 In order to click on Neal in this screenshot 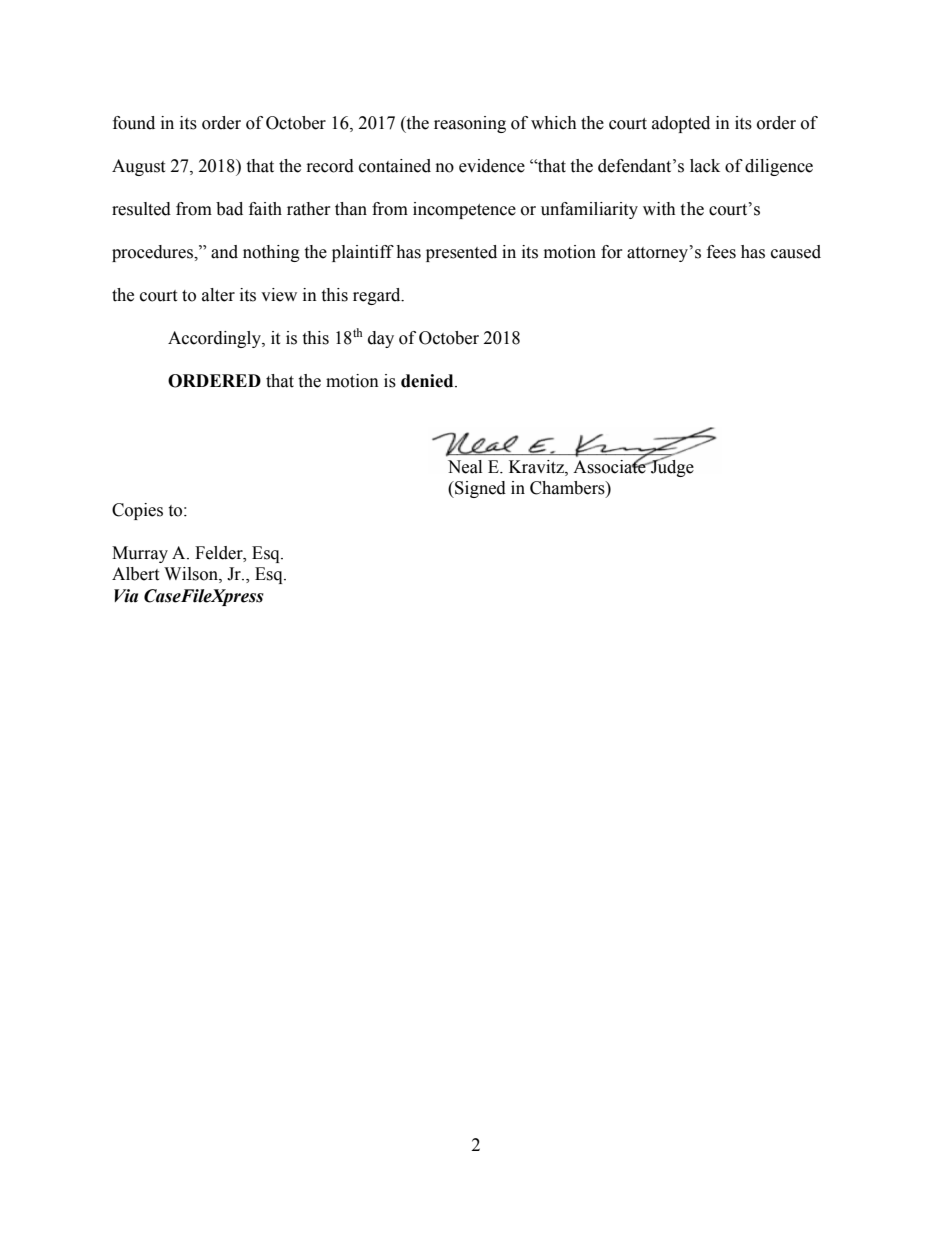, I will do `click(465, 467)`.
